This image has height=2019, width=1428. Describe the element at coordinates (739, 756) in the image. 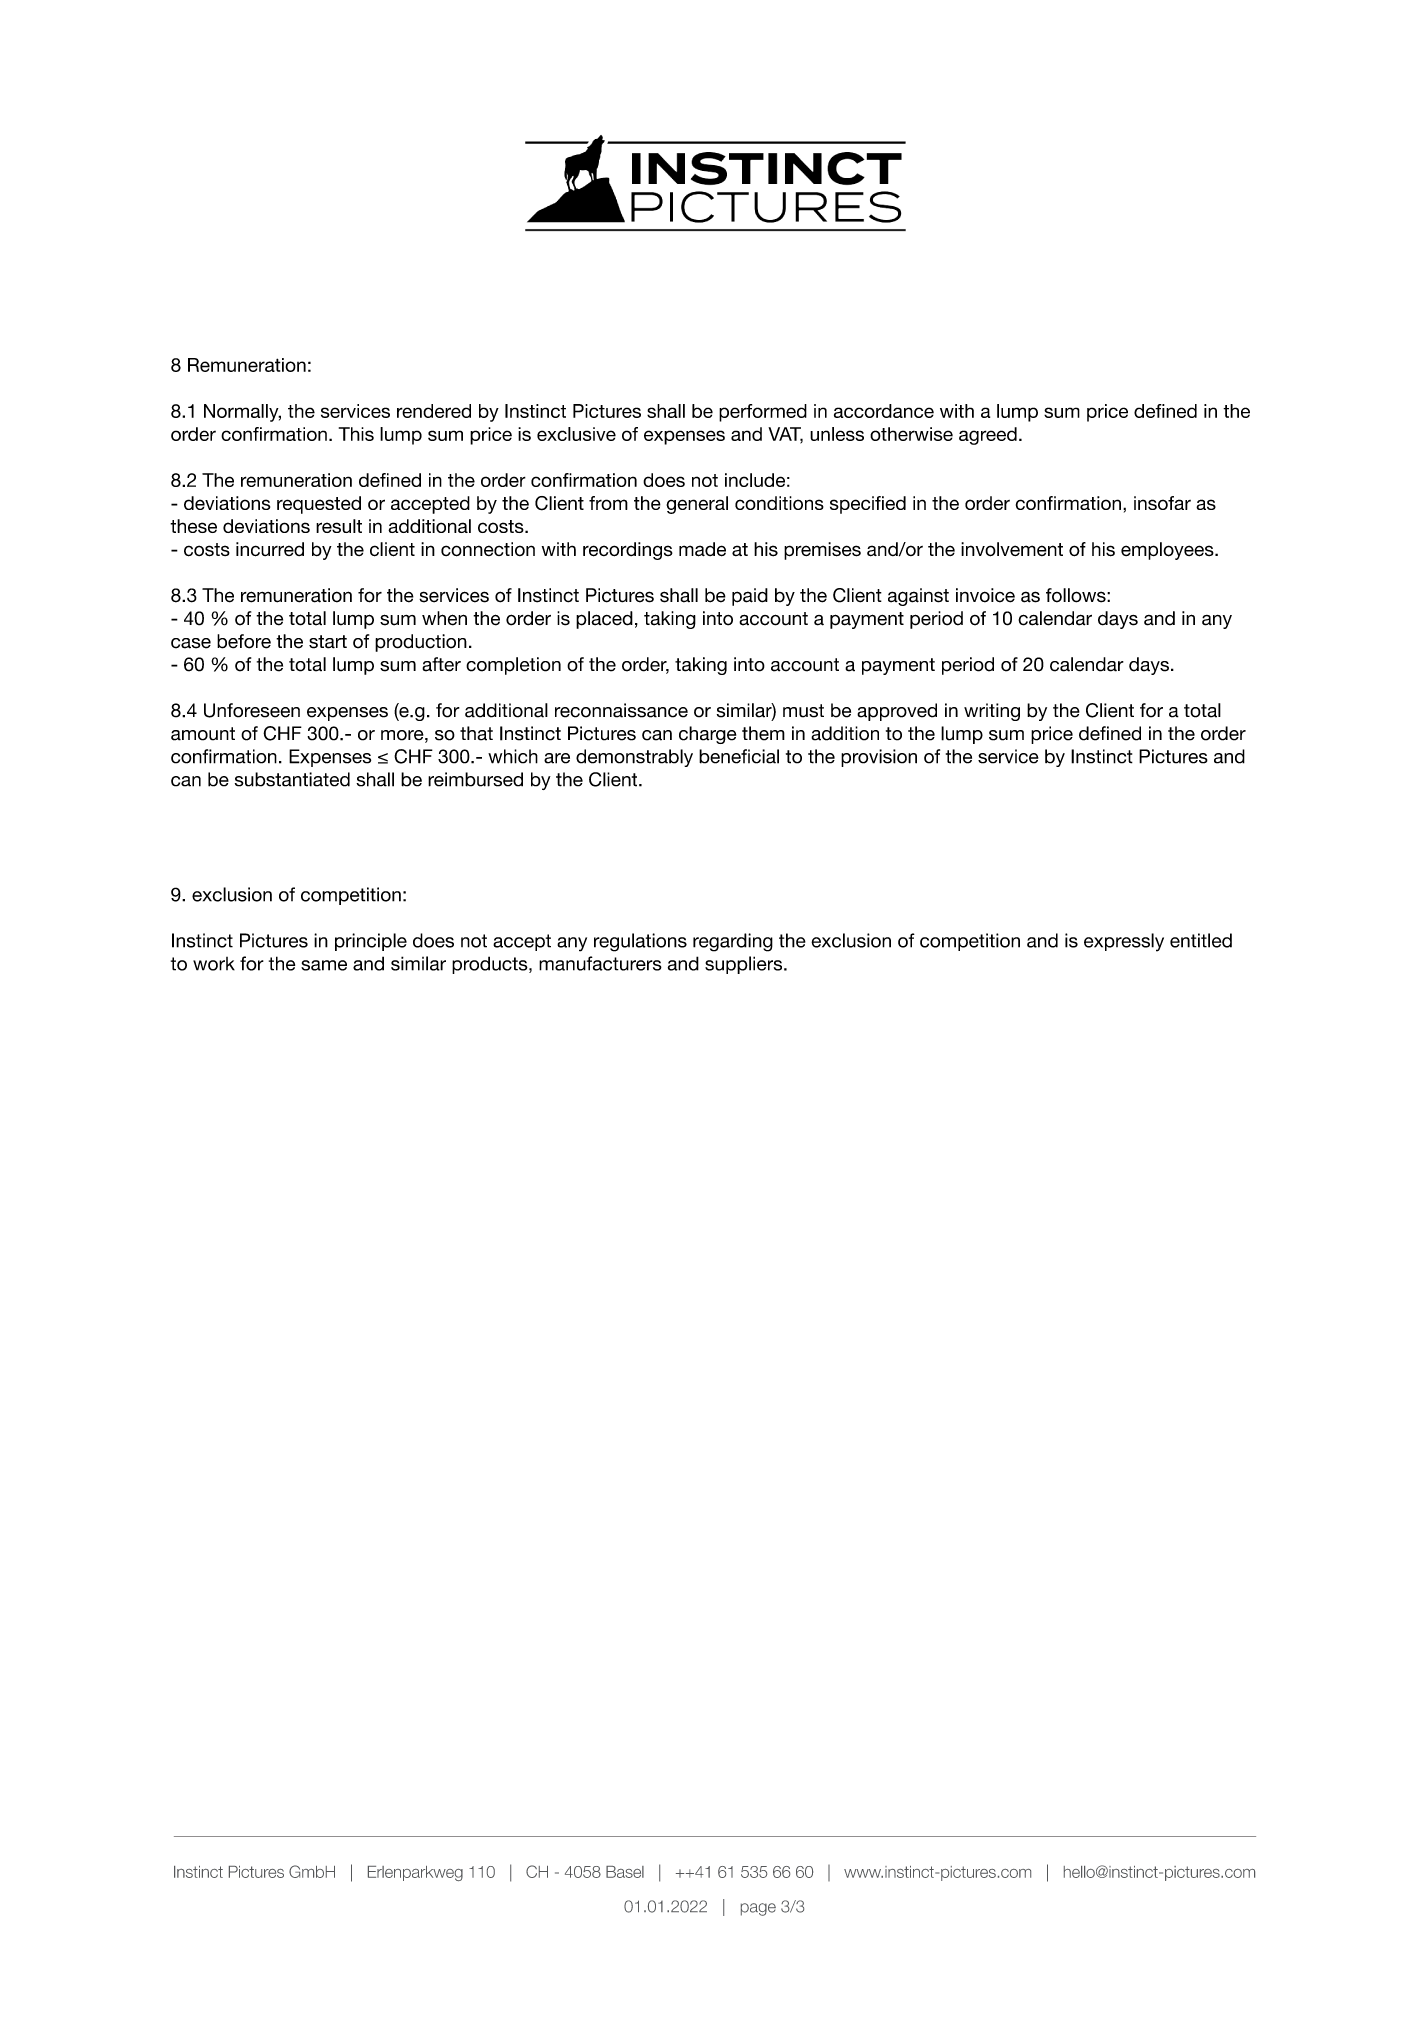

I see `beneficial` at that location.
